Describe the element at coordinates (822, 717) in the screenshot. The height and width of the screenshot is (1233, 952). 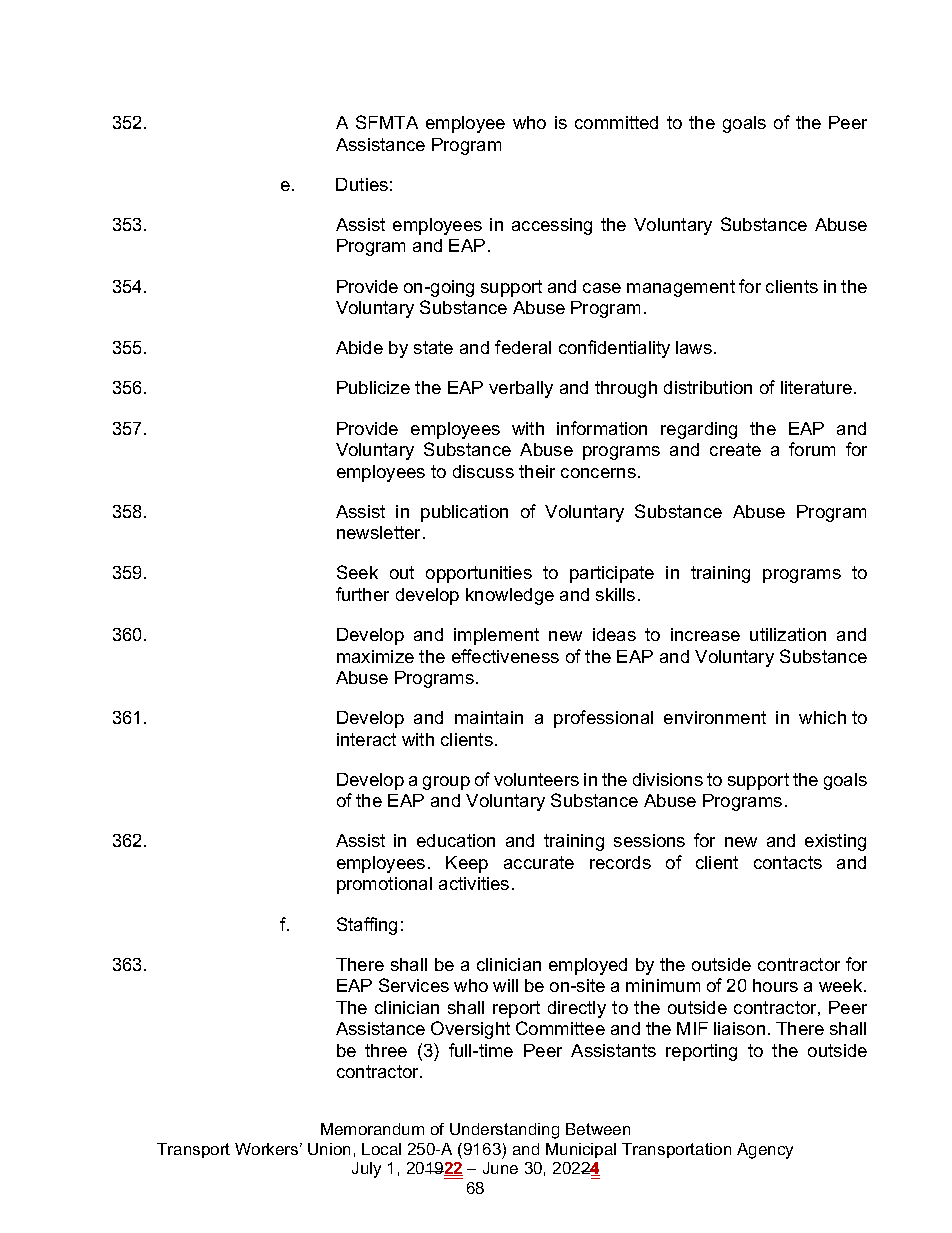
I see `which` at that location.
